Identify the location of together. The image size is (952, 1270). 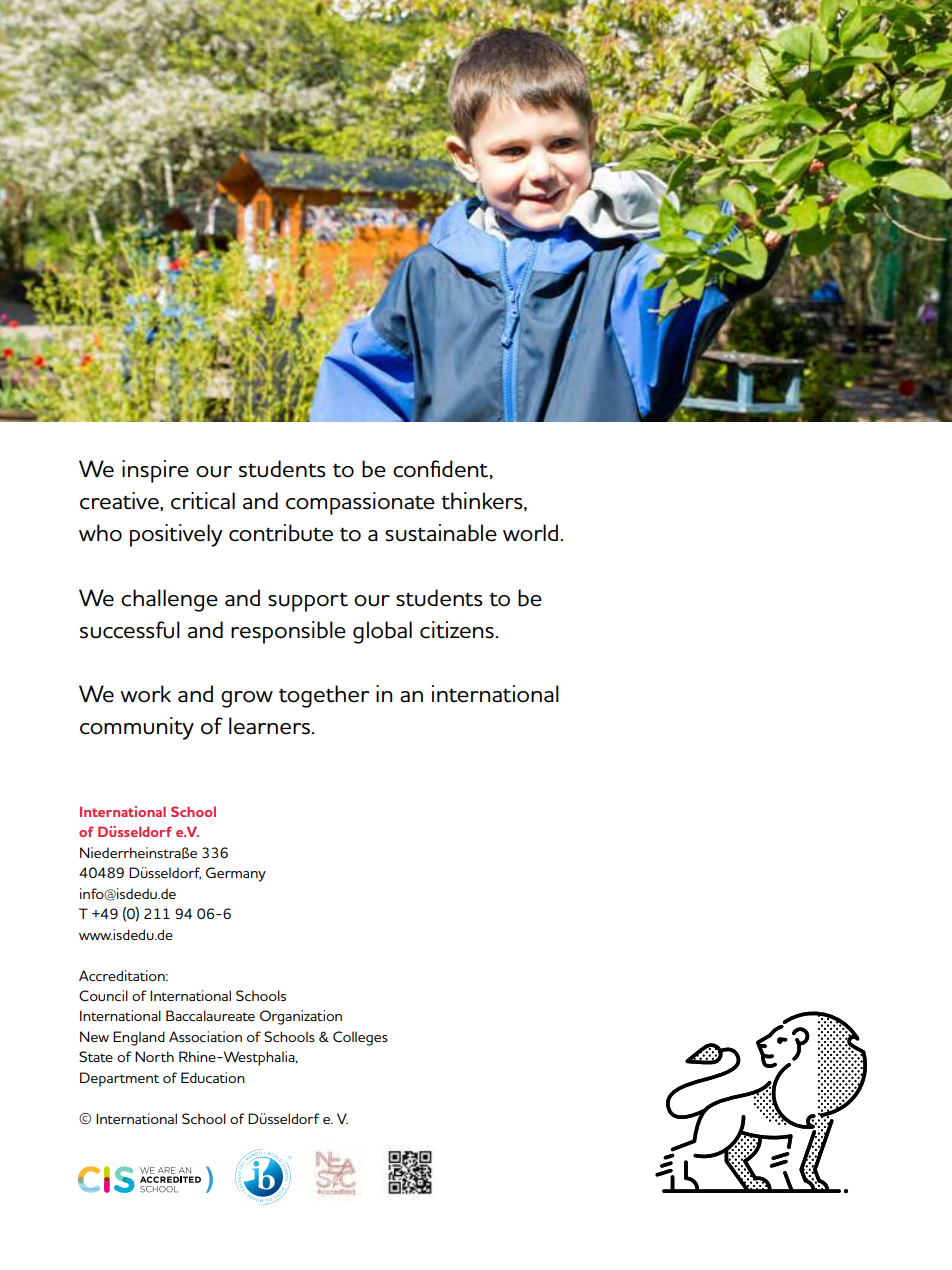
(324, 696).
